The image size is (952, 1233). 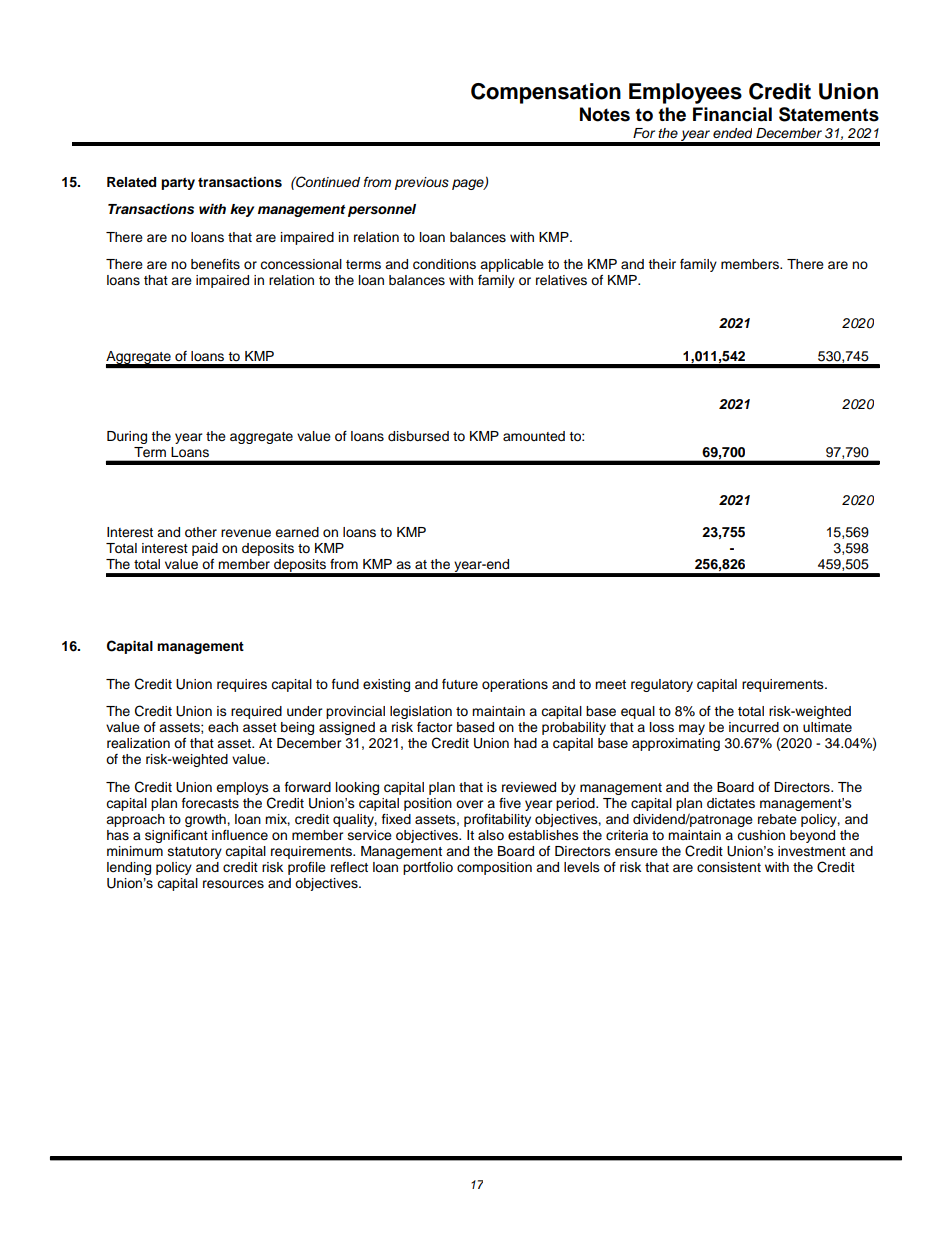 What do you see at coordinates (178, 184) in the image?
I see `party` at bounding box center [178, 184].
